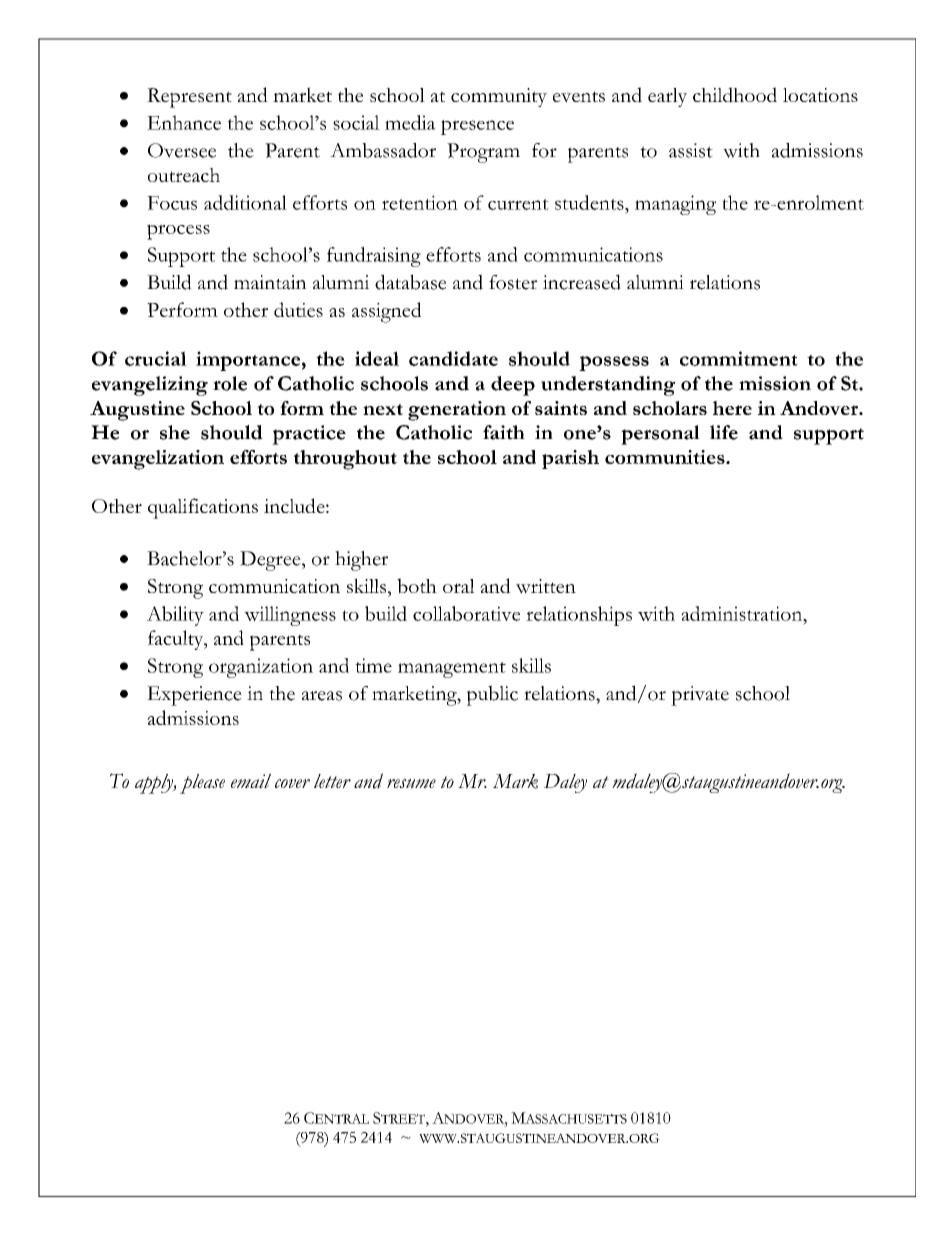 This screenshot has height=1233, width=952. Describe the element at coordinates (411, 783) in the screenshot. I see `resume` at that location.
